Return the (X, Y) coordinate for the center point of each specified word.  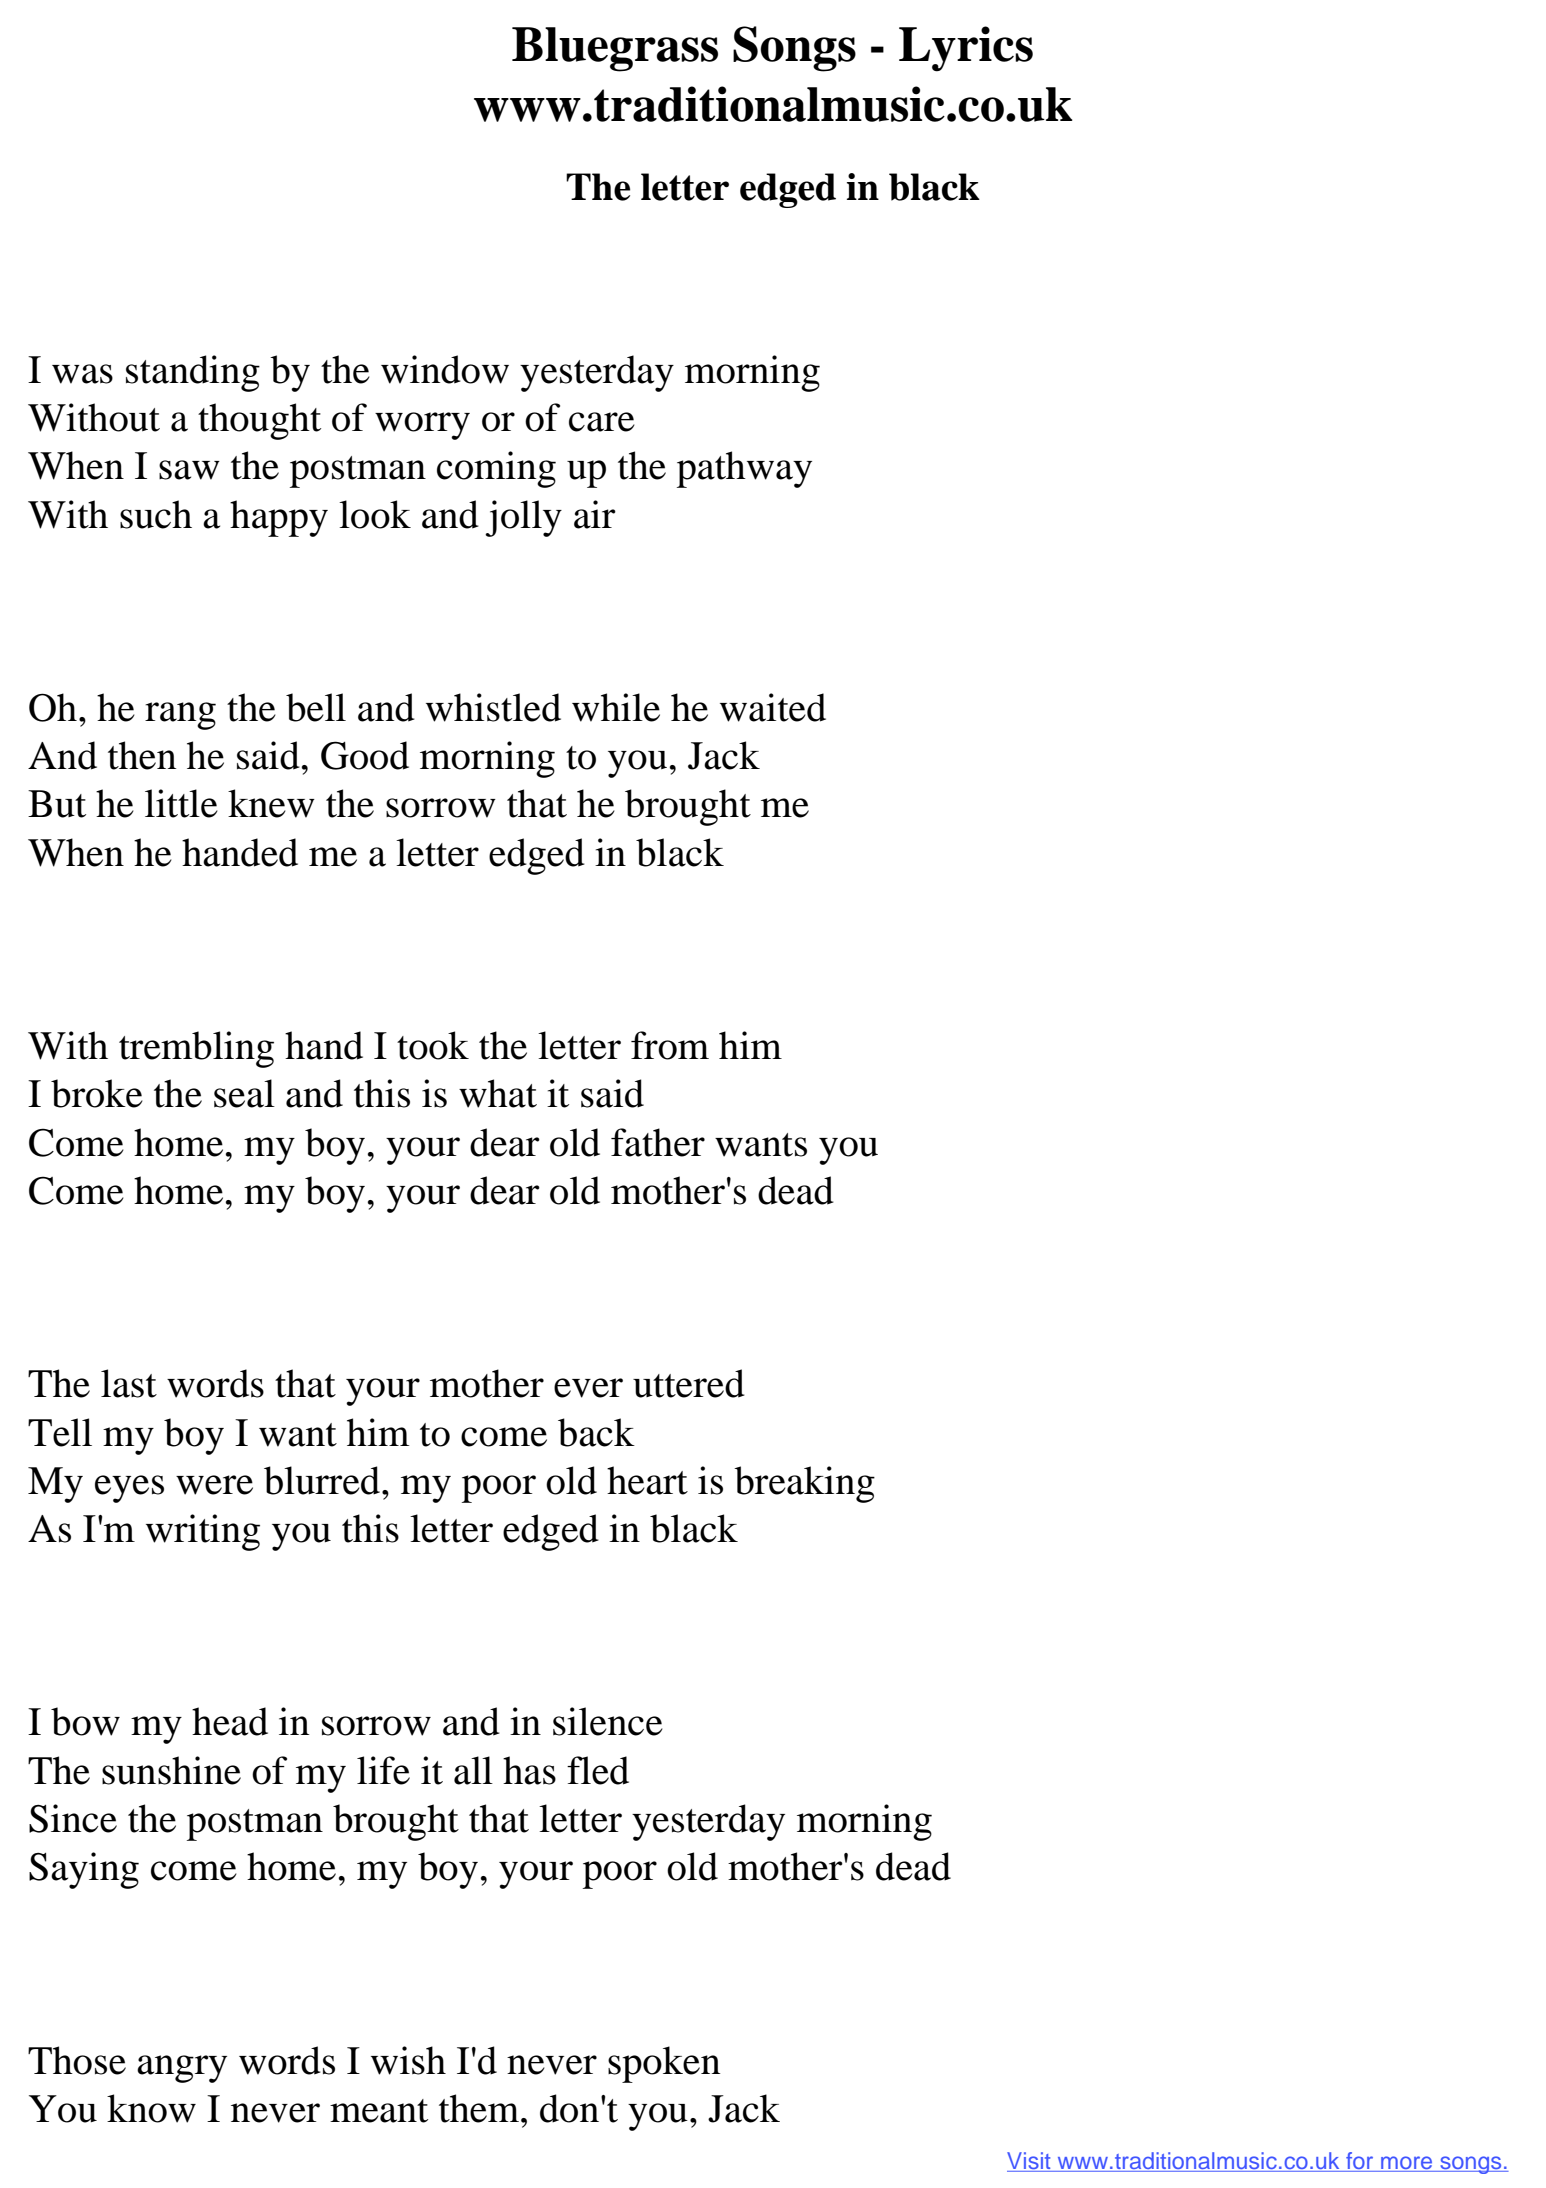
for (1360, 2162)
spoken (664, 2064)
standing (193, 373)
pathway (744, 469)
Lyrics (966, 49)
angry (182, 2069)
